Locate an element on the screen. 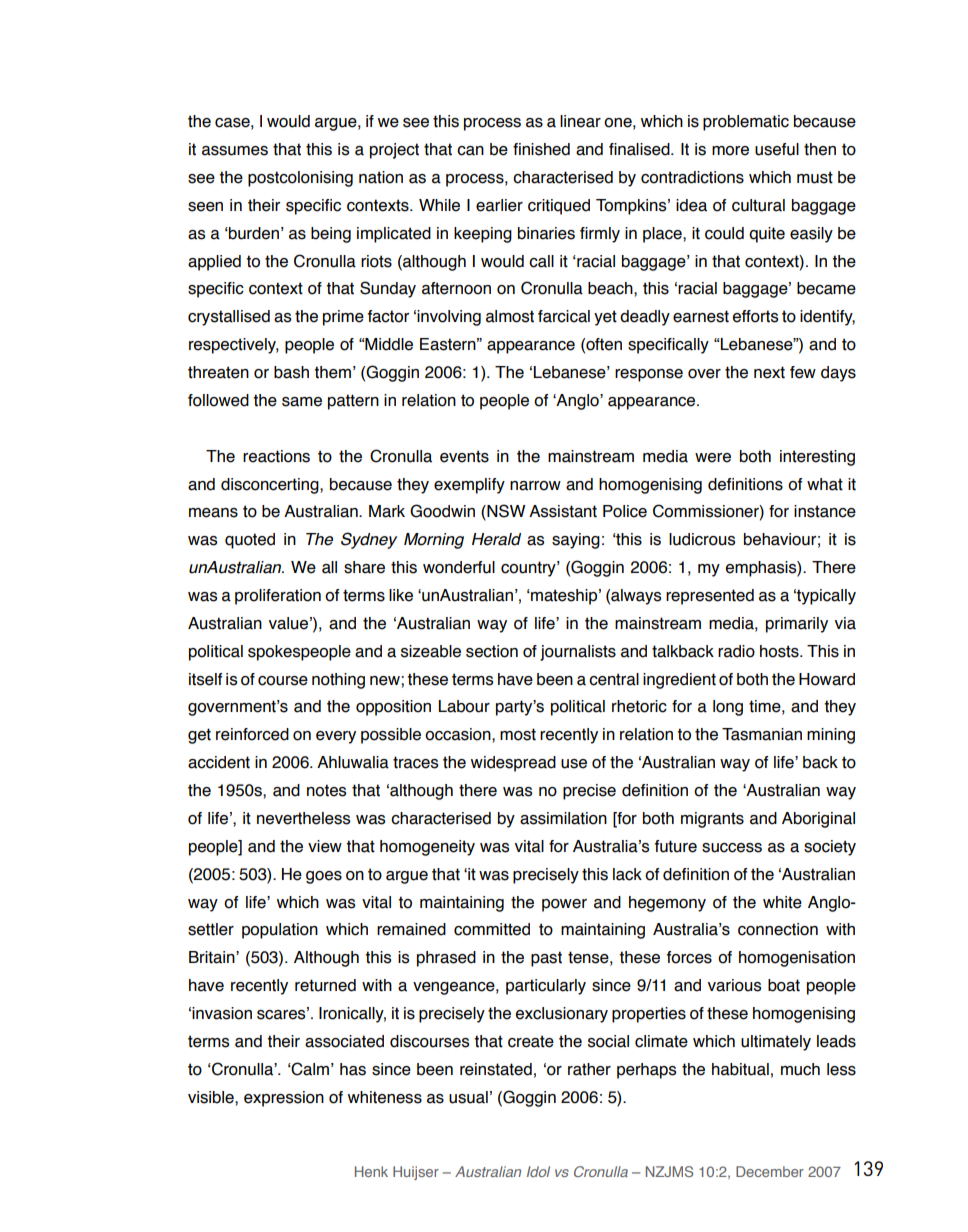  assumes is located at coordinates (235, 151).
